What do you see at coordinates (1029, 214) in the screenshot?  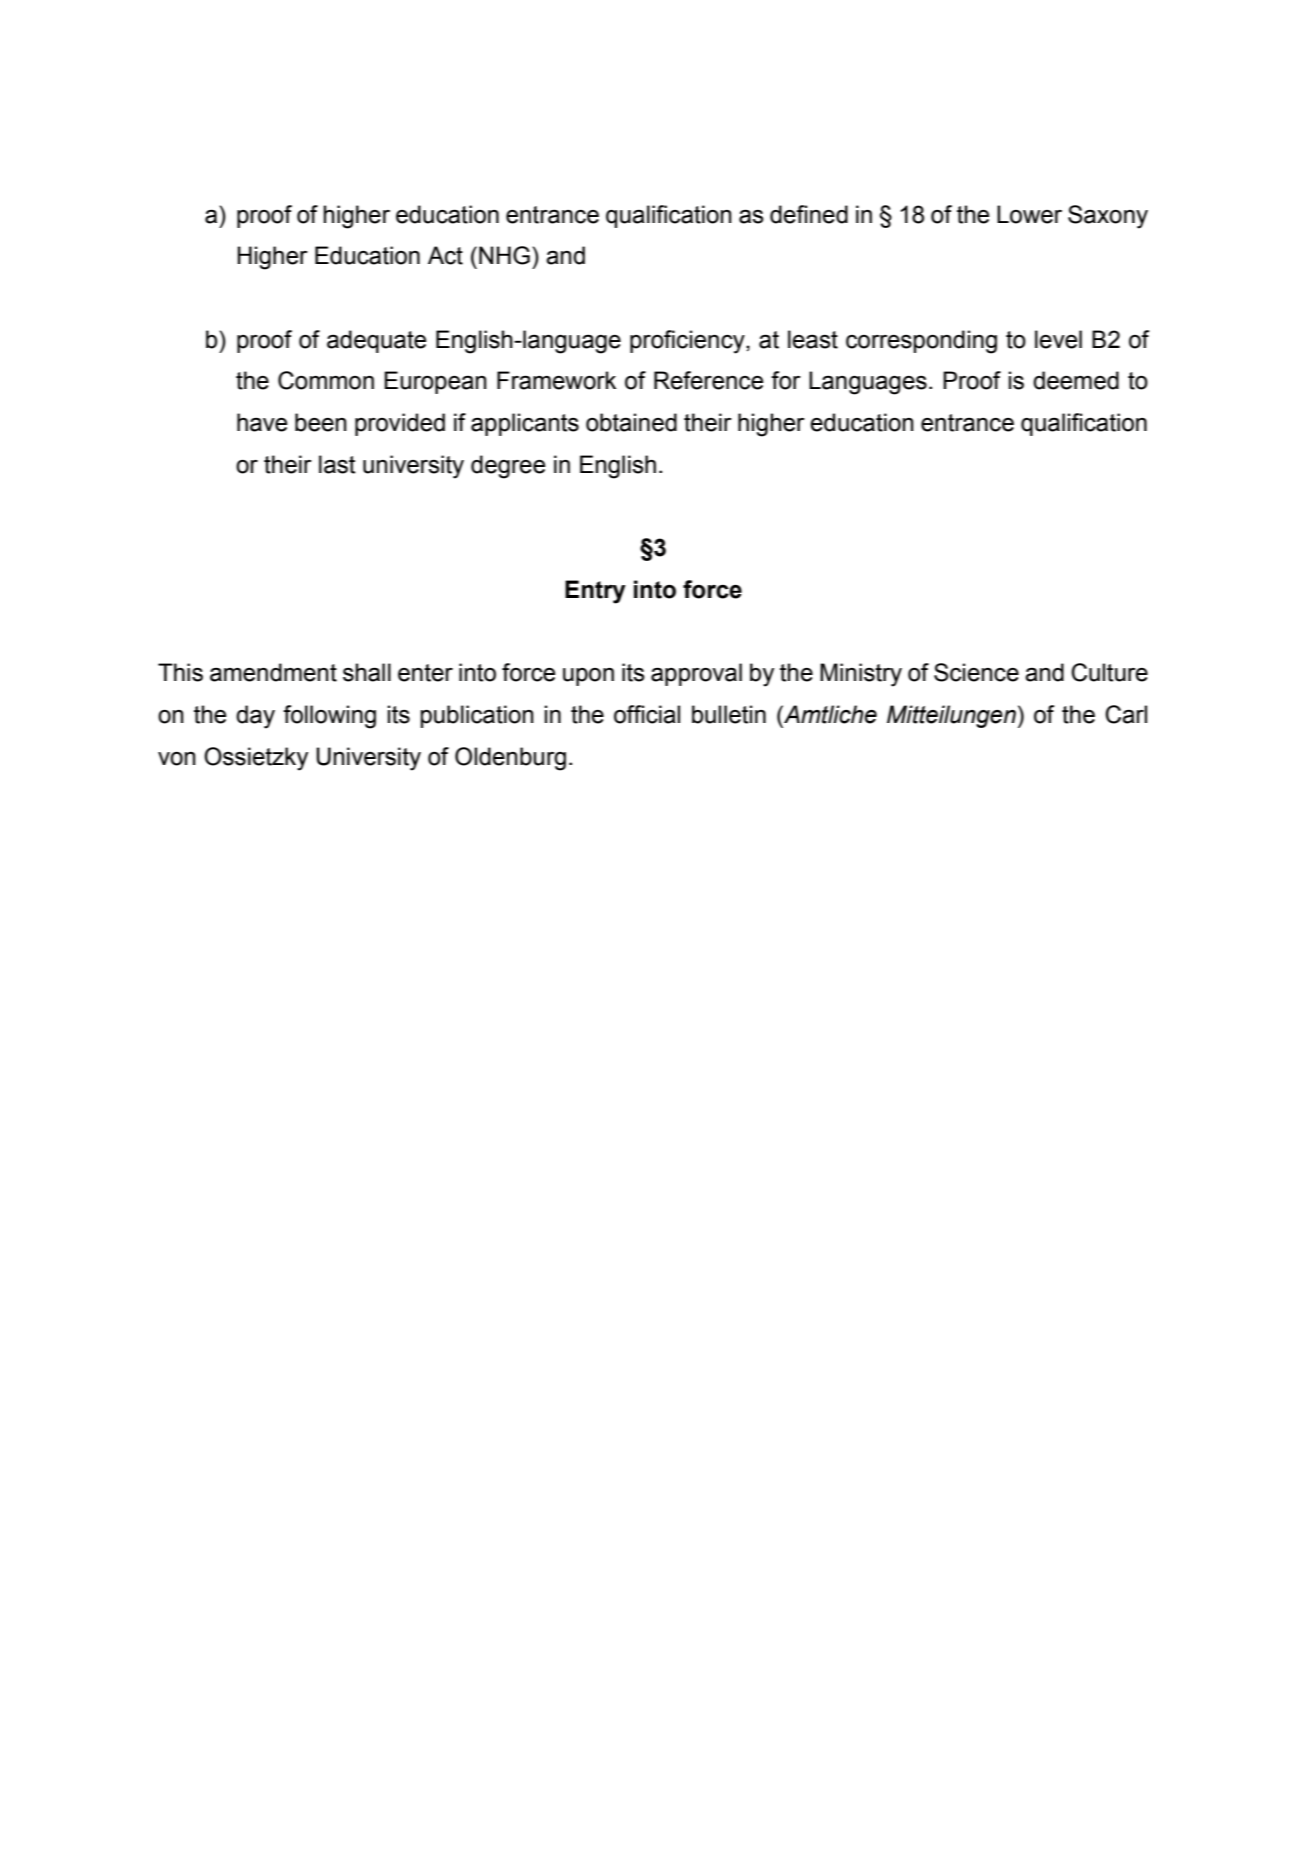 I see `Lower` at bounding box center [1029, 214].
